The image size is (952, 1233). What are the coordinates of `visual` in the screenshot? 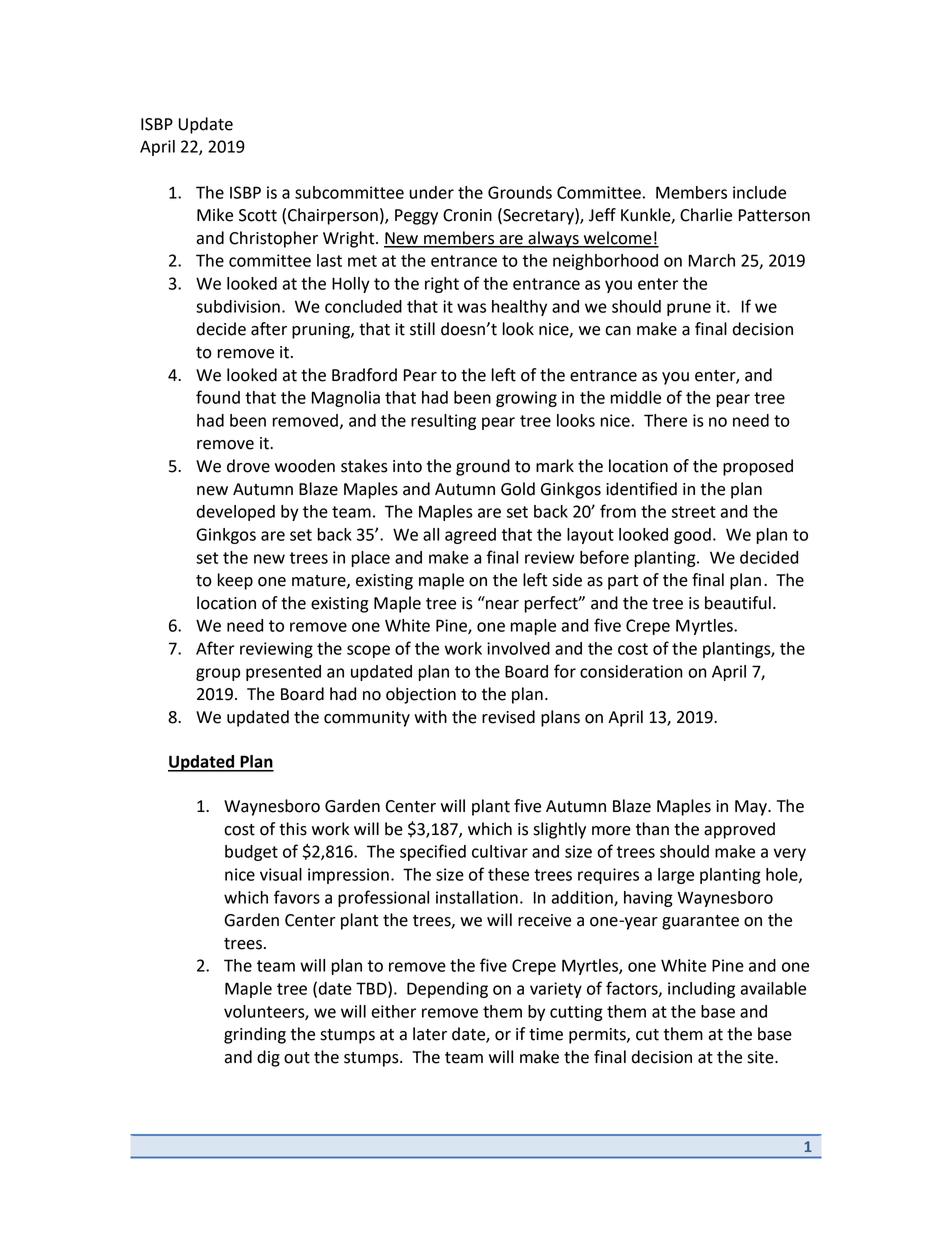 It's located at (281, 874).
